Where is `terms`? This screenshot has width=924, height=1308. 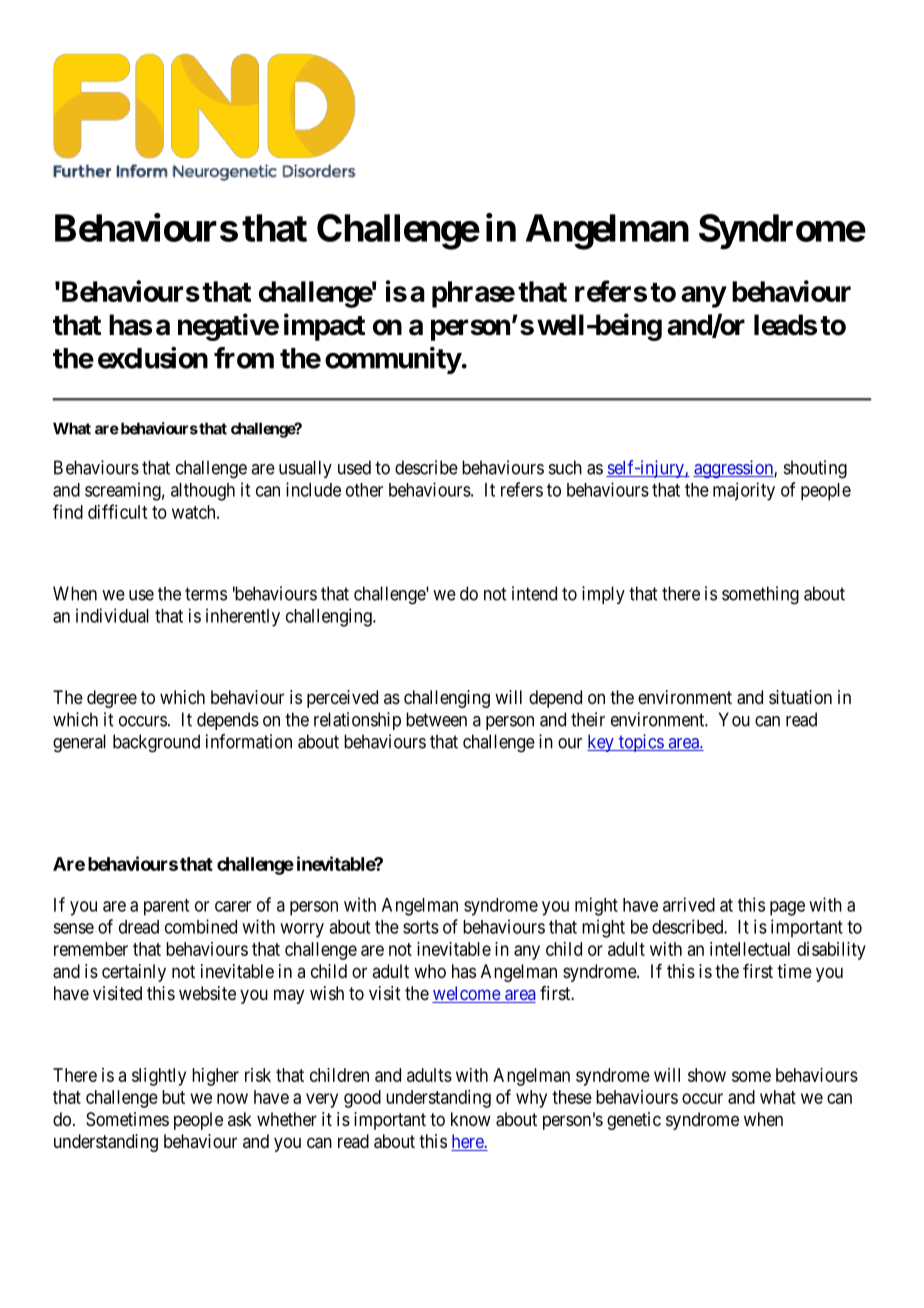
terms is located at coordinates (206, 594).
